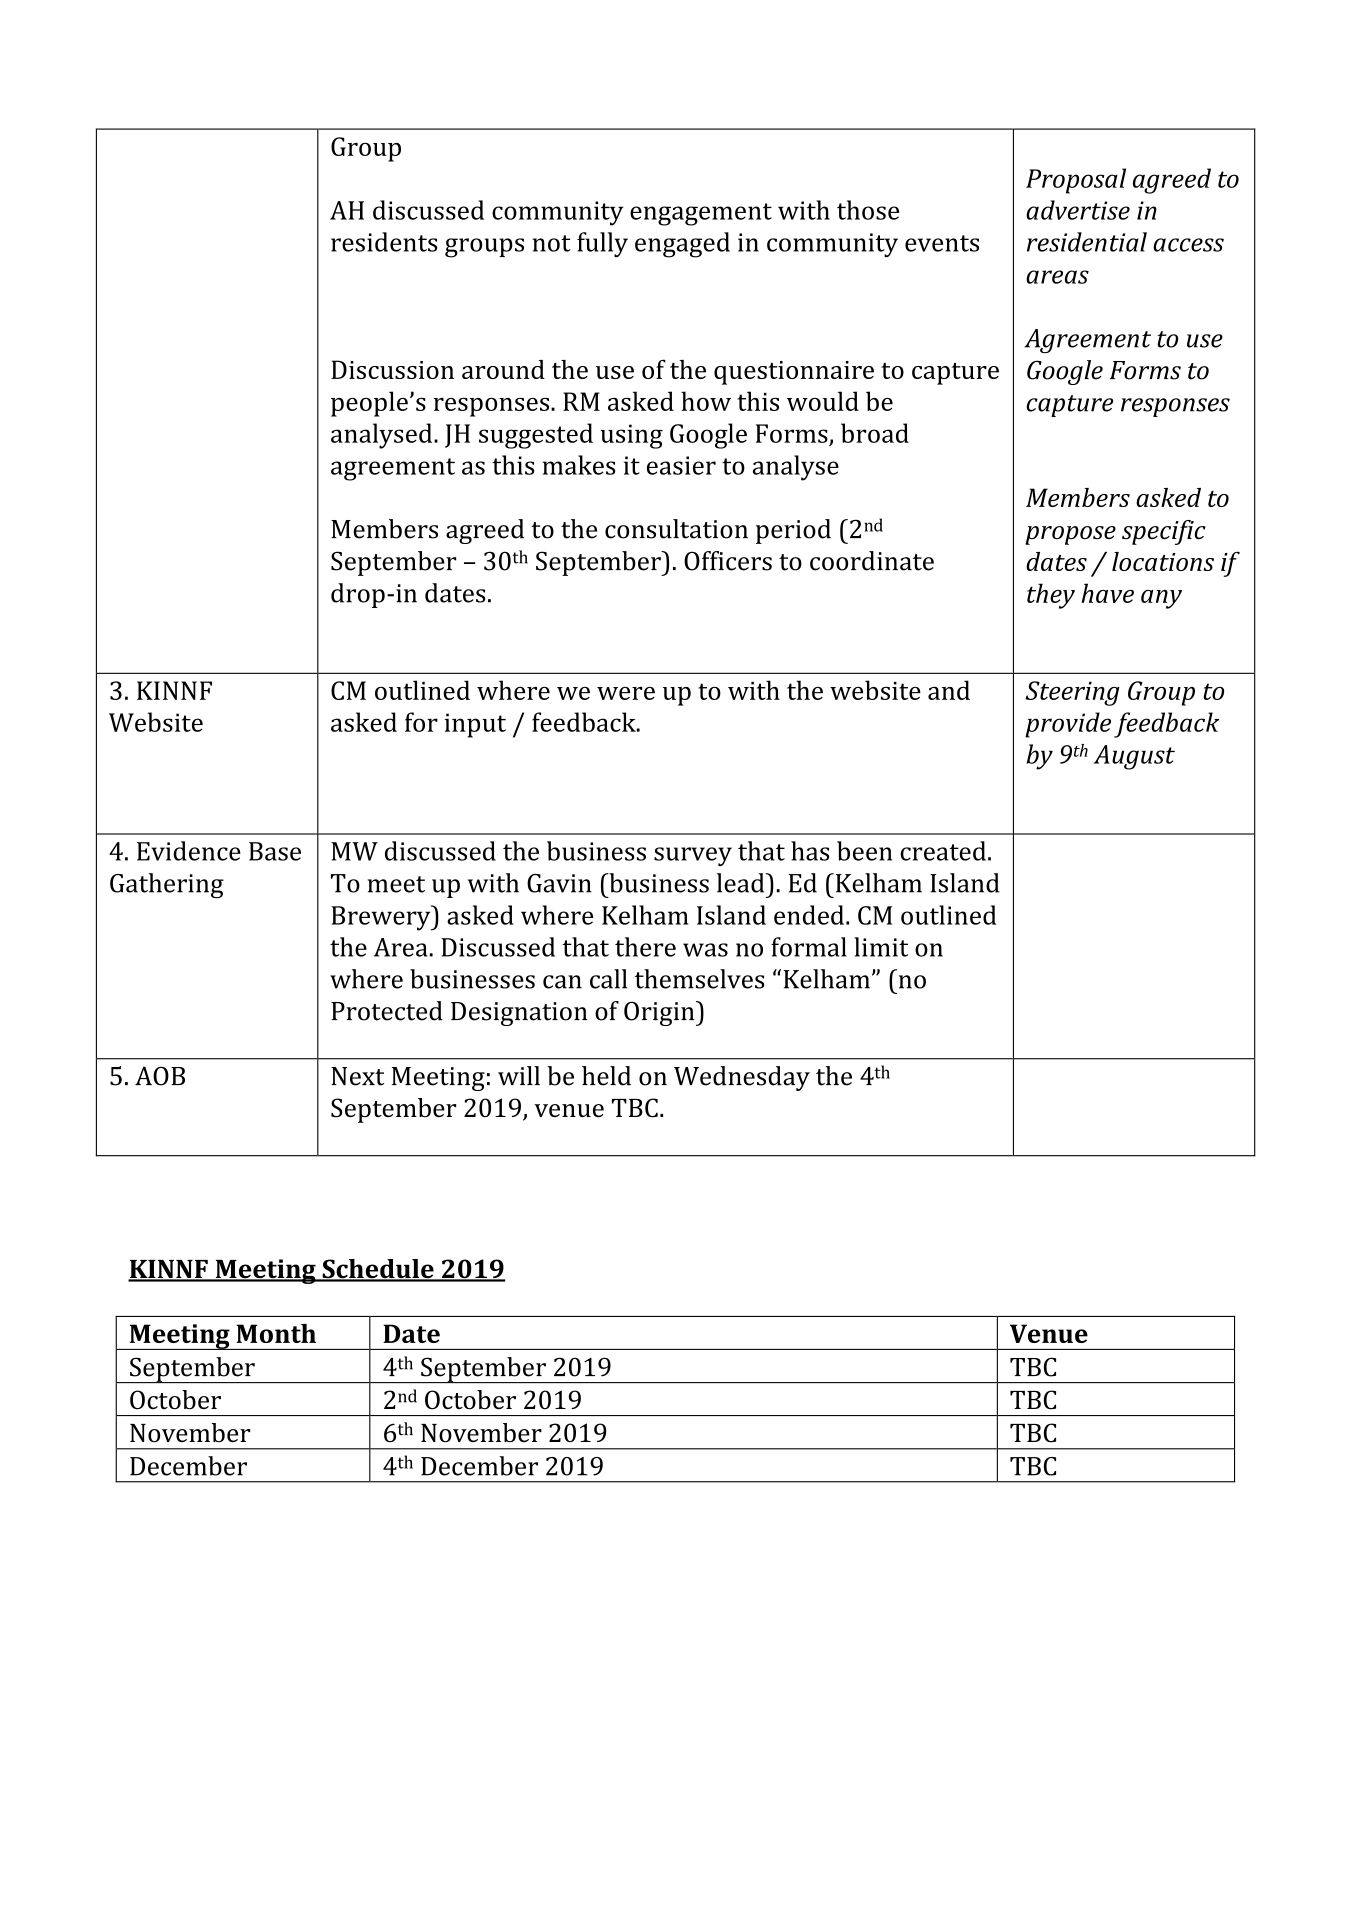  What do you see at coordinates (1051, 596) in the screenshot?
I see `they` at bounding box center [1051, 596].
